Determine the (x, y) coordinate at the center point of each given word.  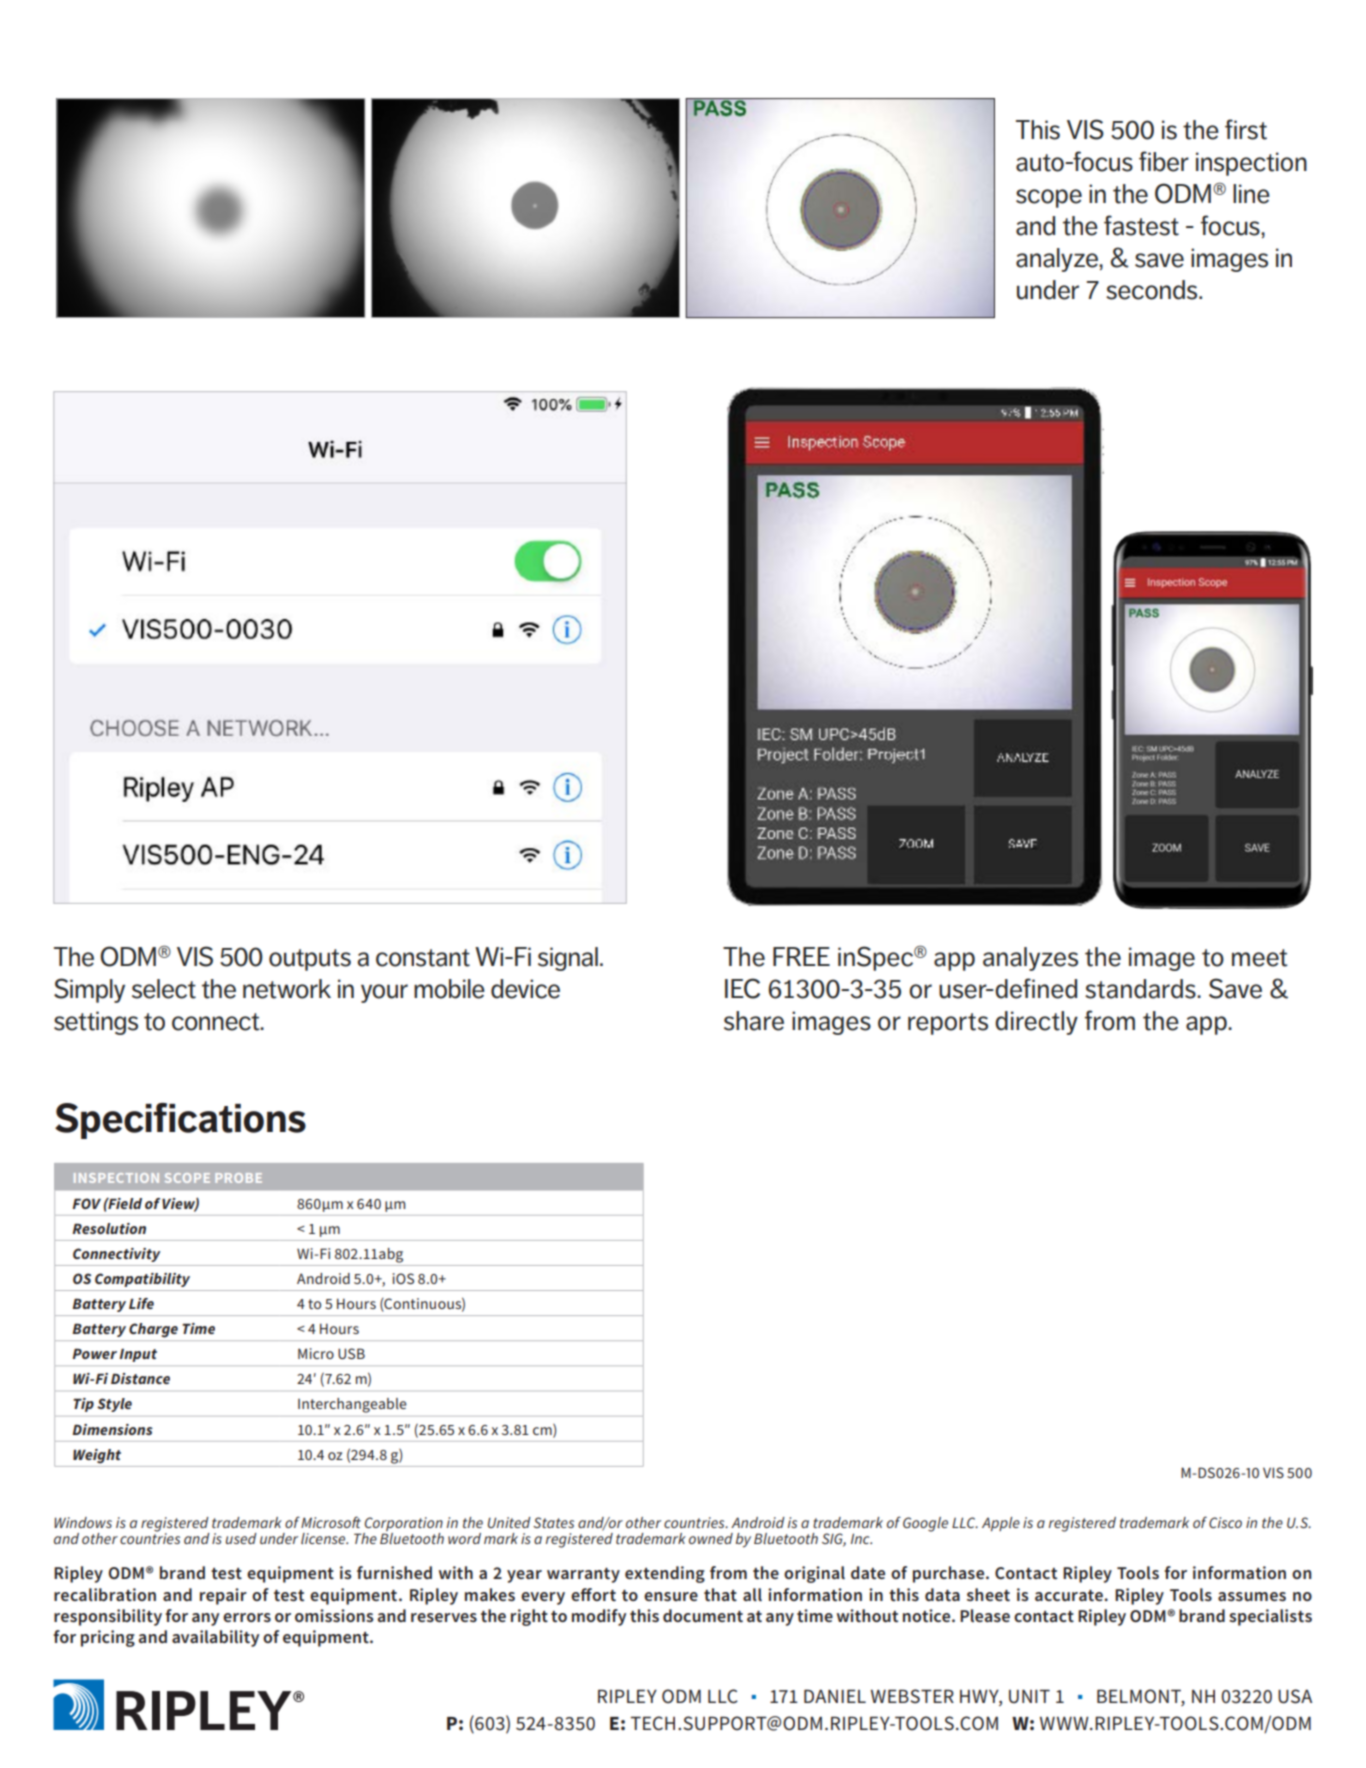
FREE (801, 956)
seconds (1153, 290)
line (1251, 194)
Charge (153, 1330)
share (754, 1021)
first (1246, 129)
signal (568, 959)
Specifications (180, 1121)
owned (711, 1538)
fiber (1164, 161)
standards (1141, 989)
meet (1260, 958)
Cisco (1225, 1522)
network (287, 989)
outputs (310, 960)
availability (215, 1638)
